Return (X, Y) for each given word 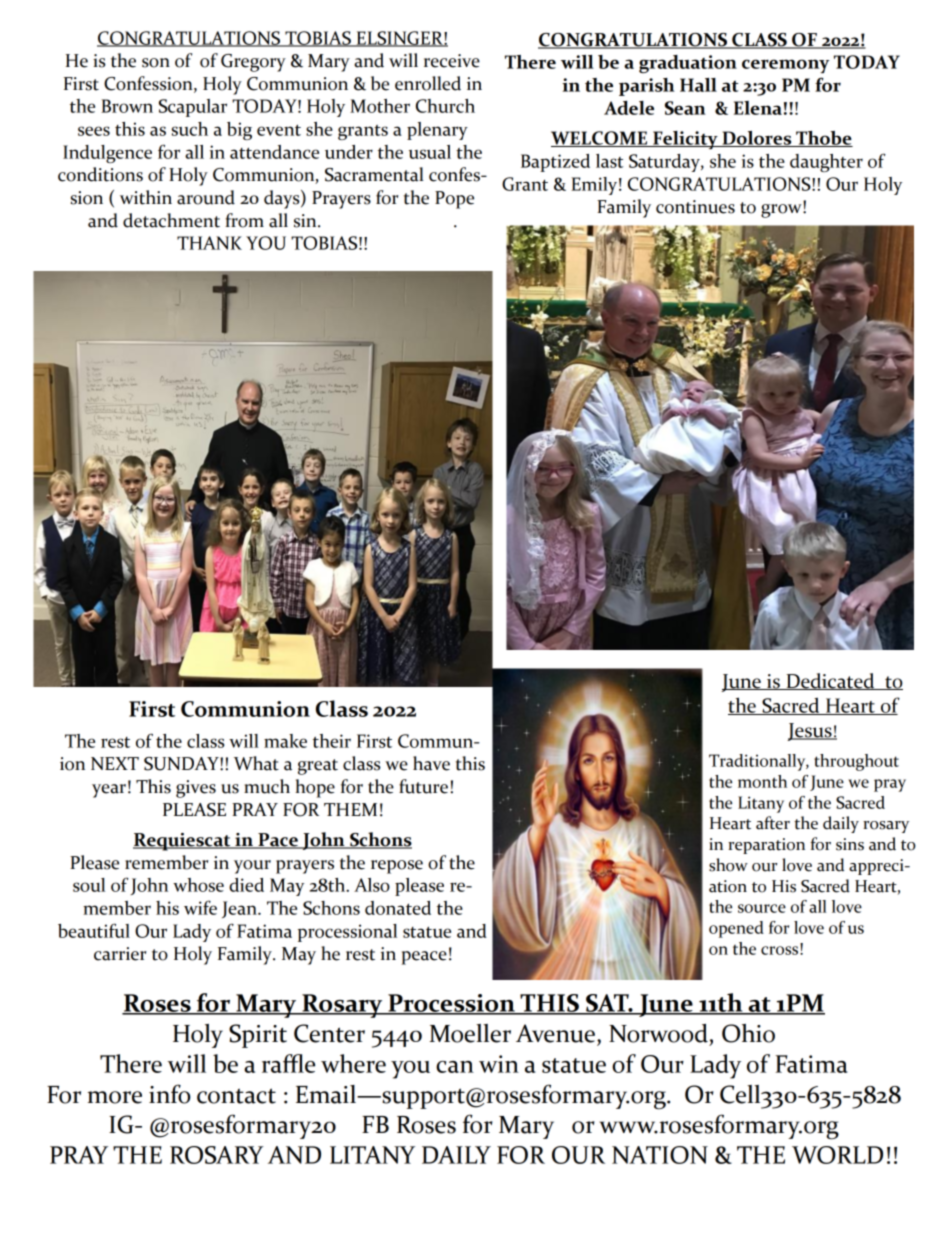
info (169, 1094)
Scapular (193, 108)
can (455, 1067)
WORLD (837, 1155)
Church (445, 106)
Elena (758, 108)
